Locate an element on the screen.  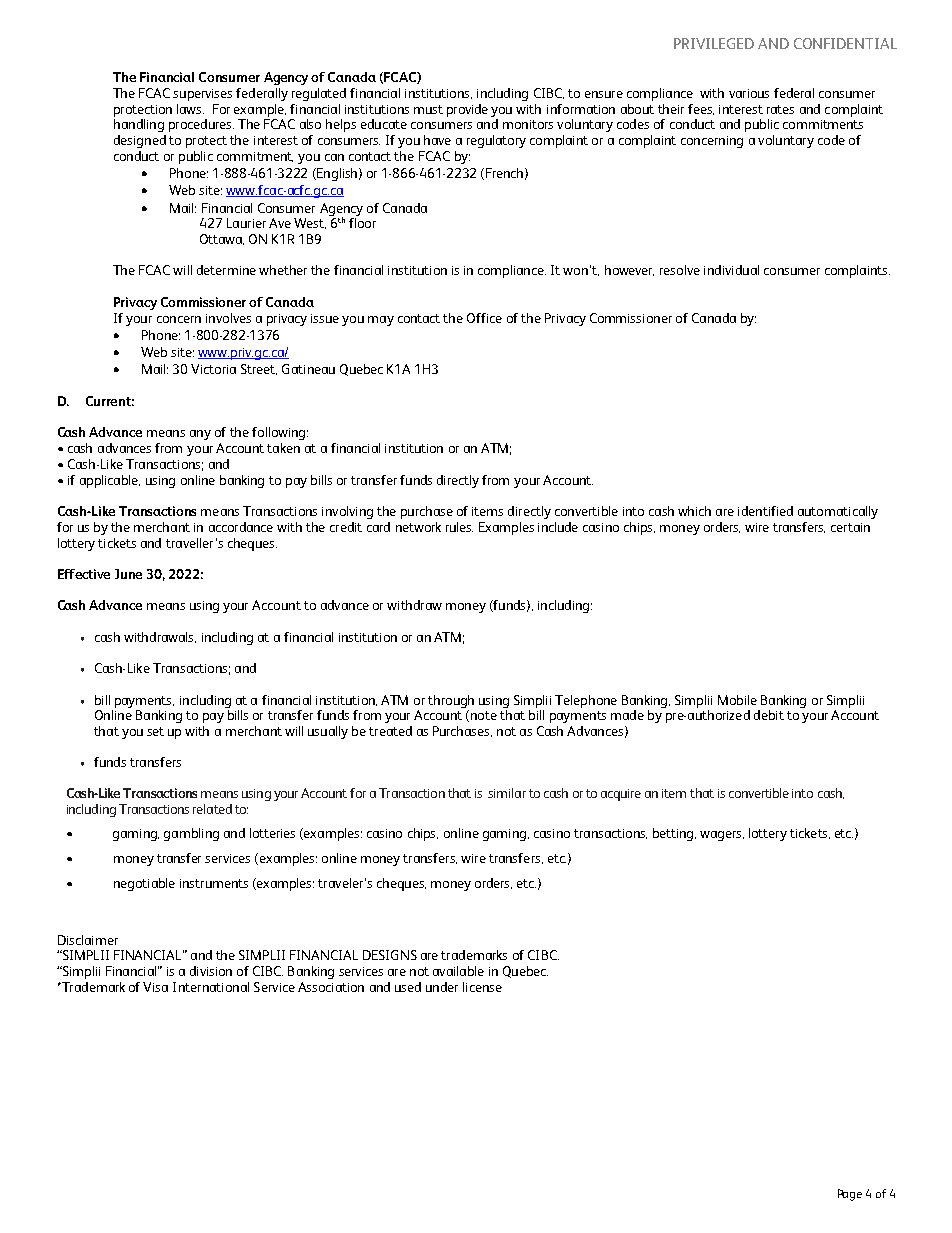
provide is located at coordinates (467, 110).
